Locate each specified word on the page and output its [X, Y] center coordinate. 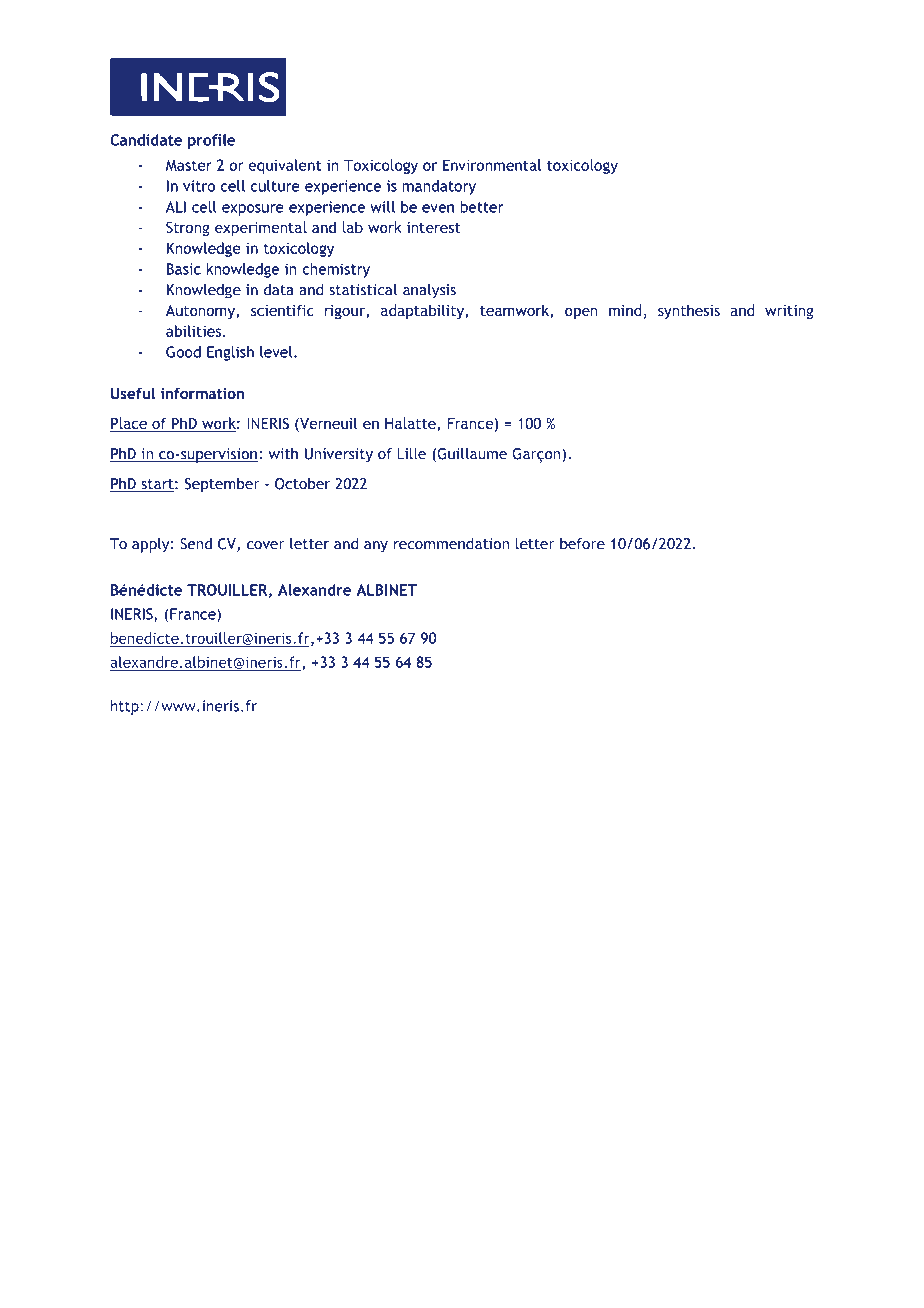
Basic [184, 269]
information [202, 393]
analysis [429, 291]
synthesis [689, 311]
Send [196, 544]
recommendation [451, 544]
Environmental [492, 165]
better [482, 207]
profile [211, 141]
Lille [411, 454]
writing [789, 312]
